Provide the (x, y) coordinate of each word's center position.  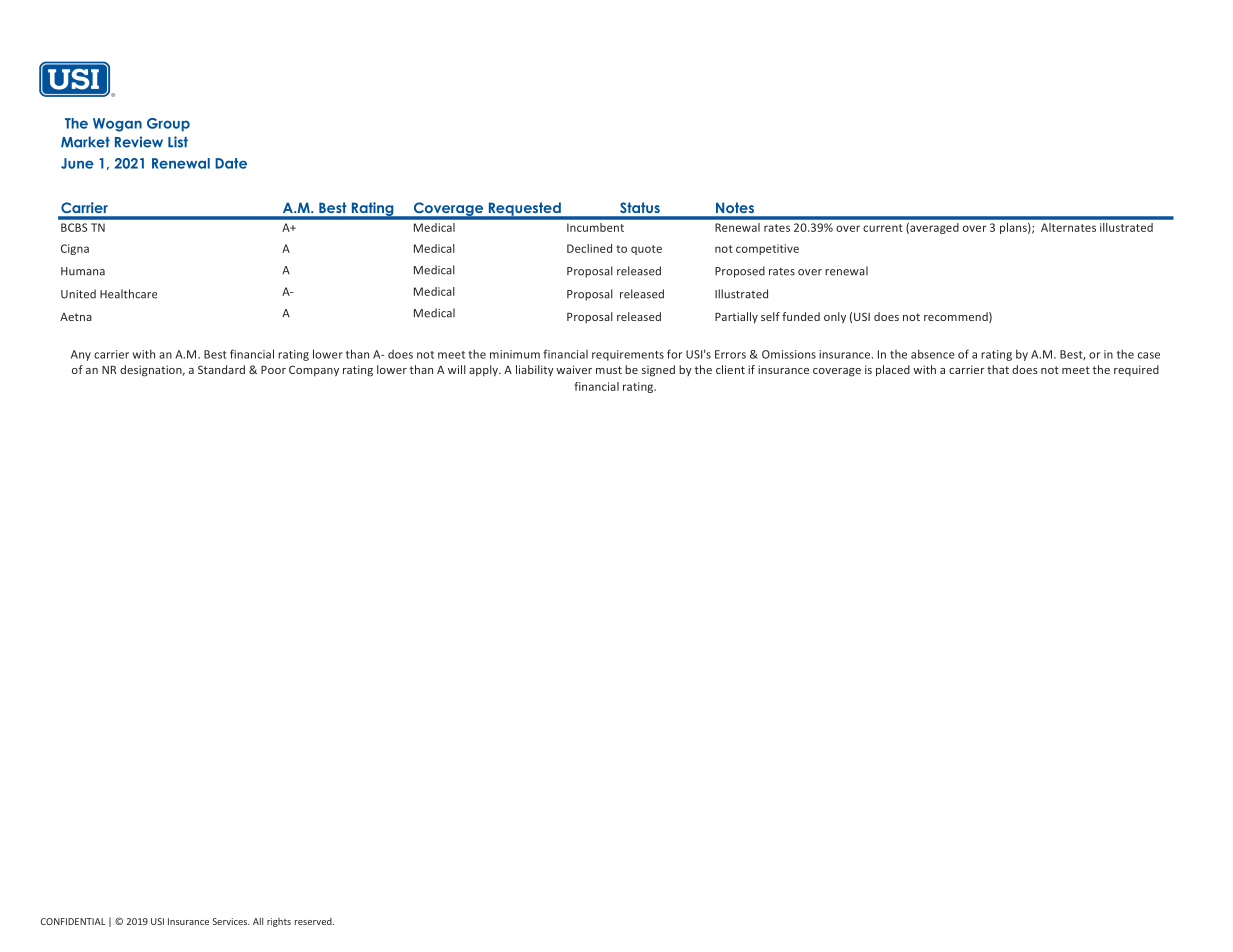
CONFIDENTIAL (73, 921)
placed (893, 371)
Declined (589, 248)
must (609, 370)
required (1136, 370)
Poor (273, 370)
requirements (628, 355)
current (883, 228)
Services (231, 921)
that (998, 369)
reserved (314, 921)
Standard (221, 369)
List (178, 142)
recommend (957, 317)
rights (279, 922)
